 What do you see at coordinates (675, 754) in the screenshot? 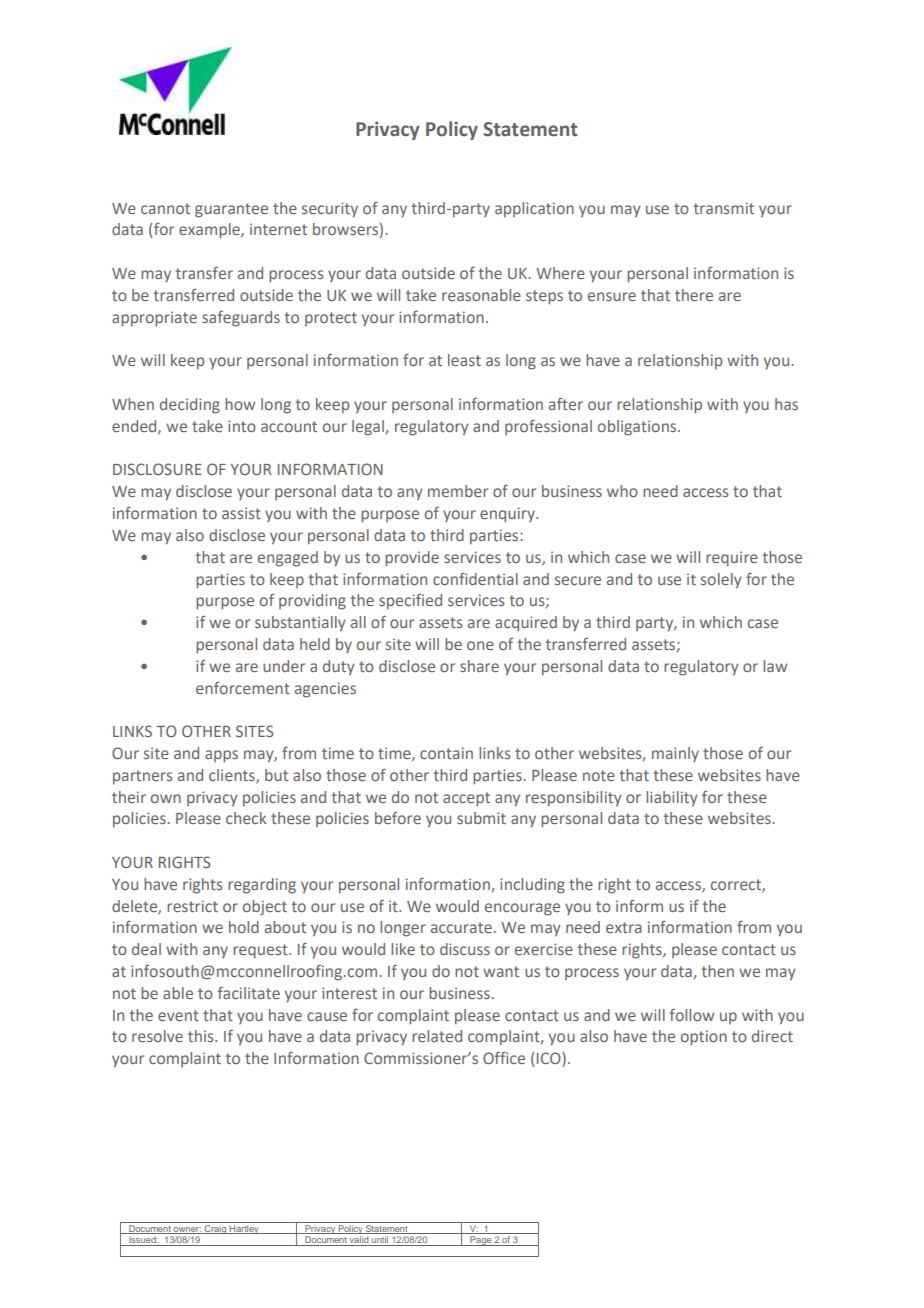
I see `mainly` at bounding box center [675, 754].
